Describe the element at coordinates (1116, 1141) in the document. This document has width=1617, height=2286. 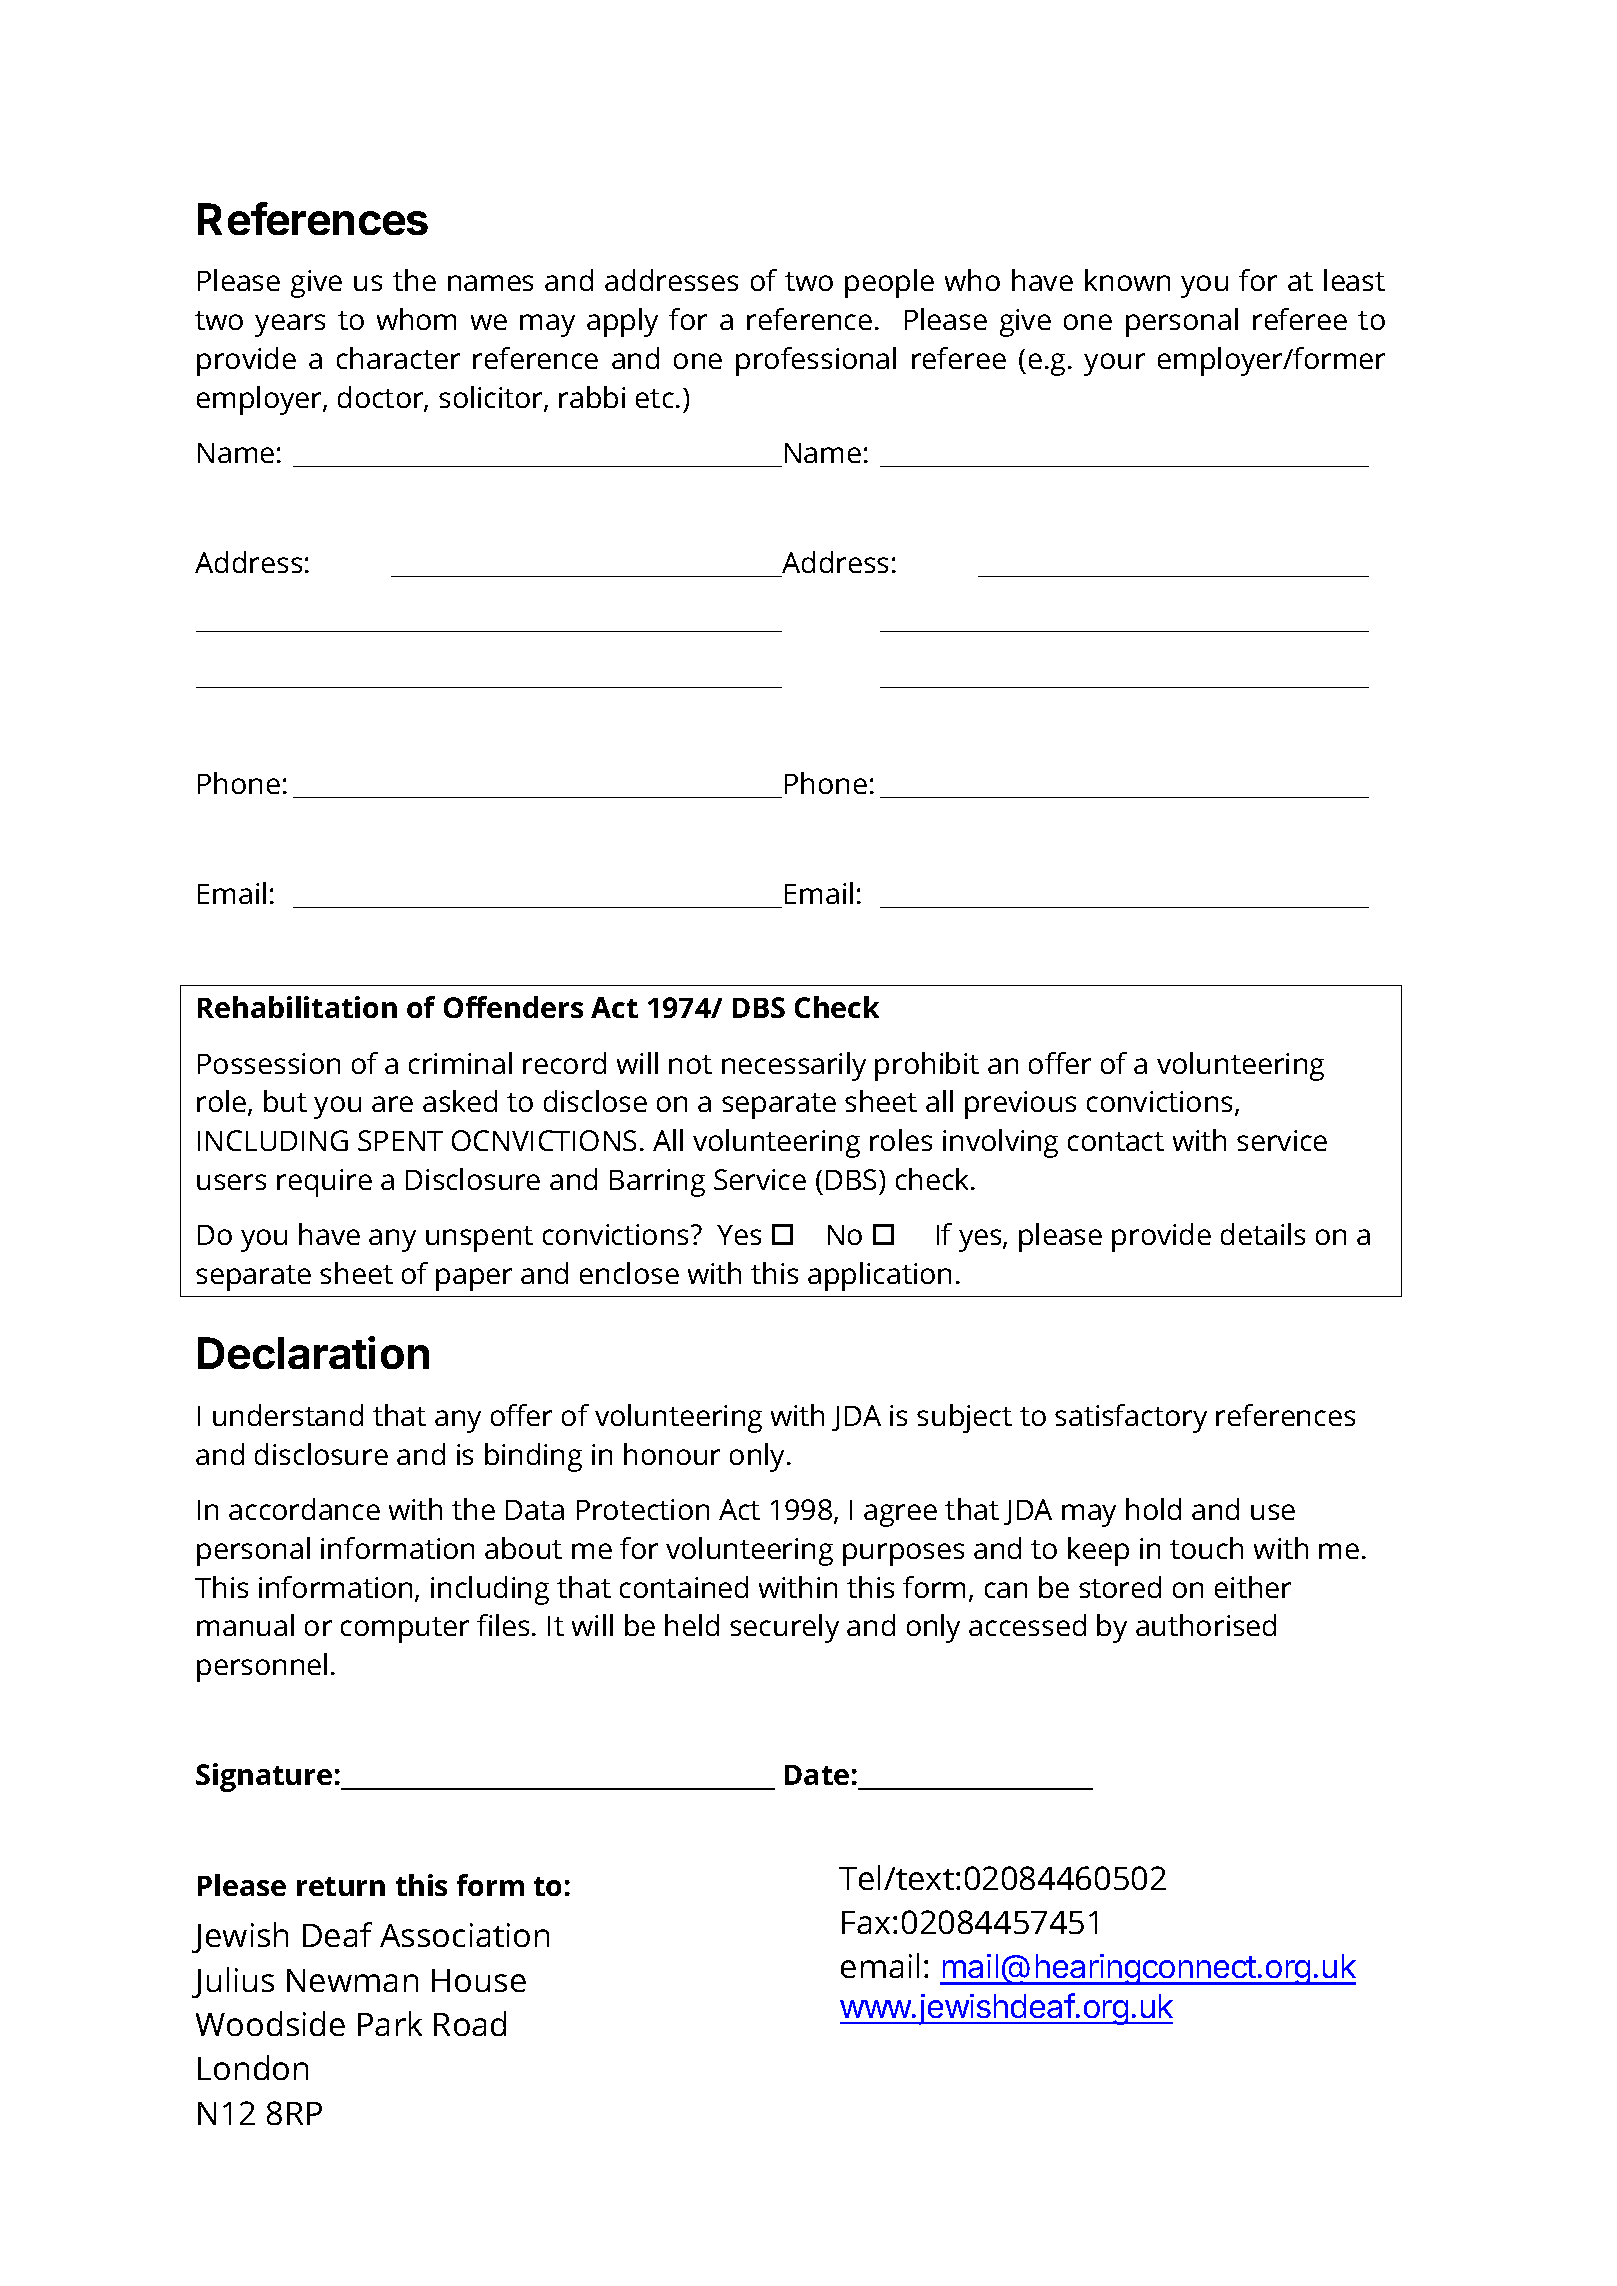
I see `contact` at that location.
